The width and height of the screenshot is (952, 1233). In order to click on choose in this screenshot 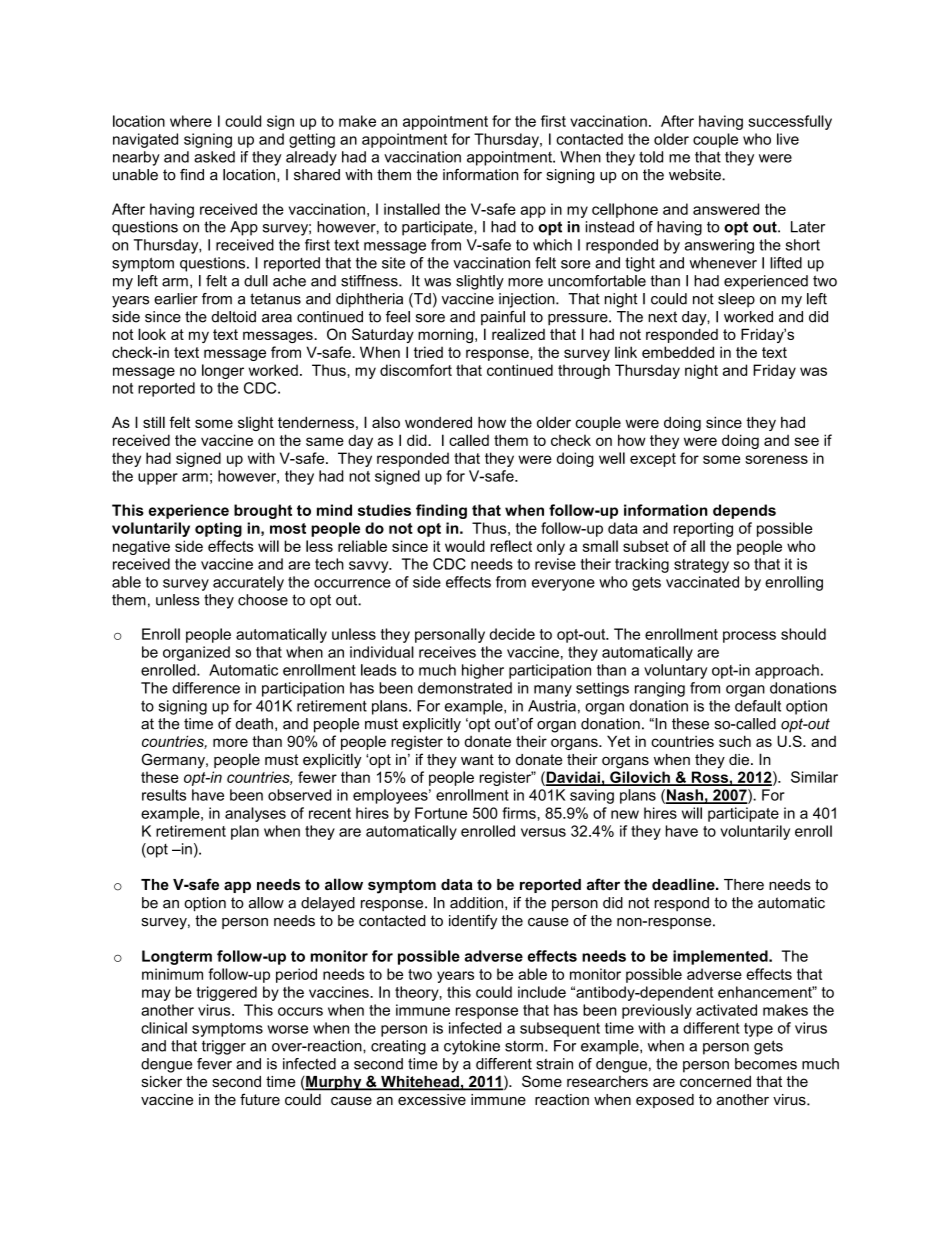, I will do `click(263, 600)`.
